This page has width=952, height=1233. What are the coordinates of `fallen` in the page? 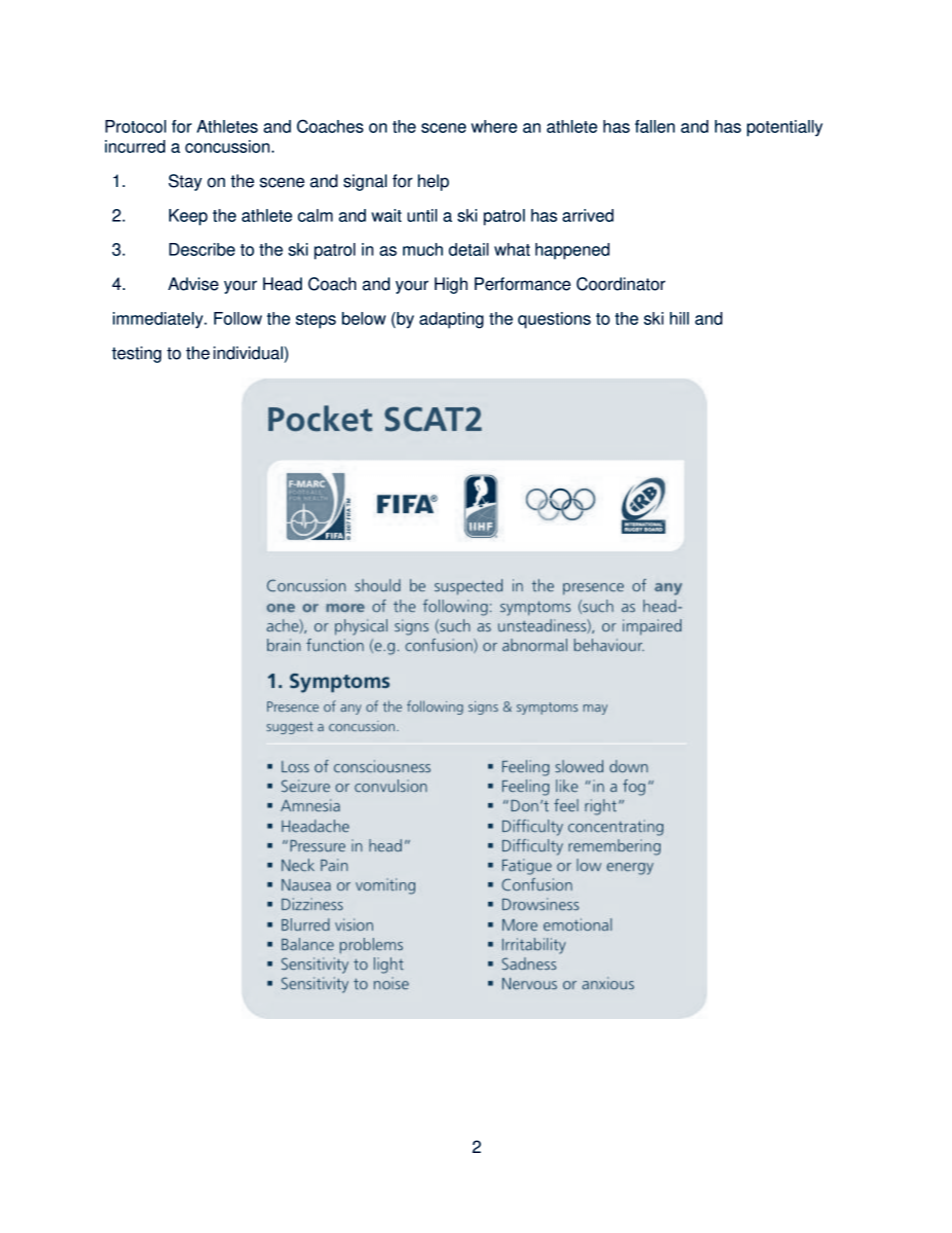 It's located at (655, 126).
